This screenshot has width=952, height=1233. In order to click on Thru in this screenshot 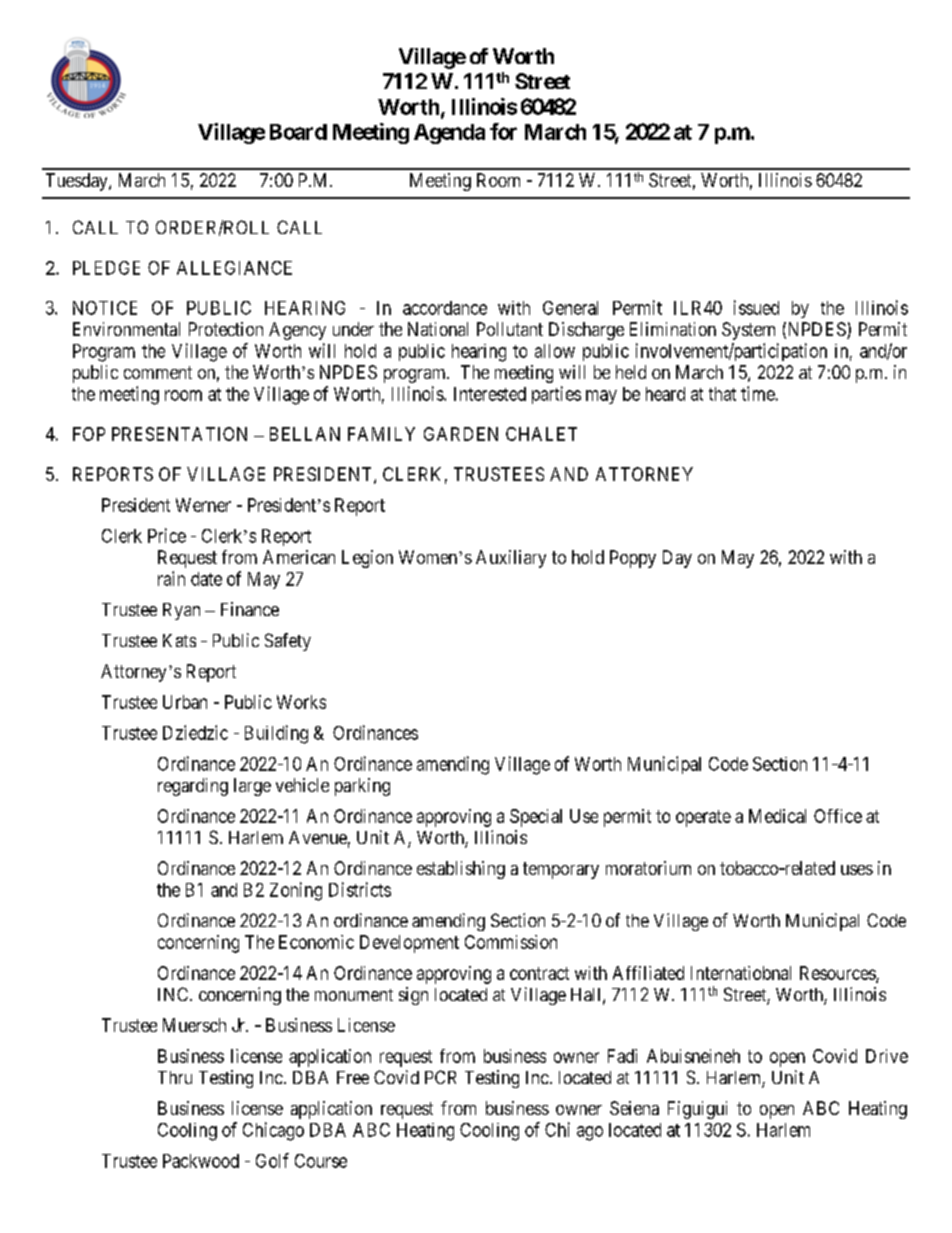, I will do `click(175, 1077)`.
